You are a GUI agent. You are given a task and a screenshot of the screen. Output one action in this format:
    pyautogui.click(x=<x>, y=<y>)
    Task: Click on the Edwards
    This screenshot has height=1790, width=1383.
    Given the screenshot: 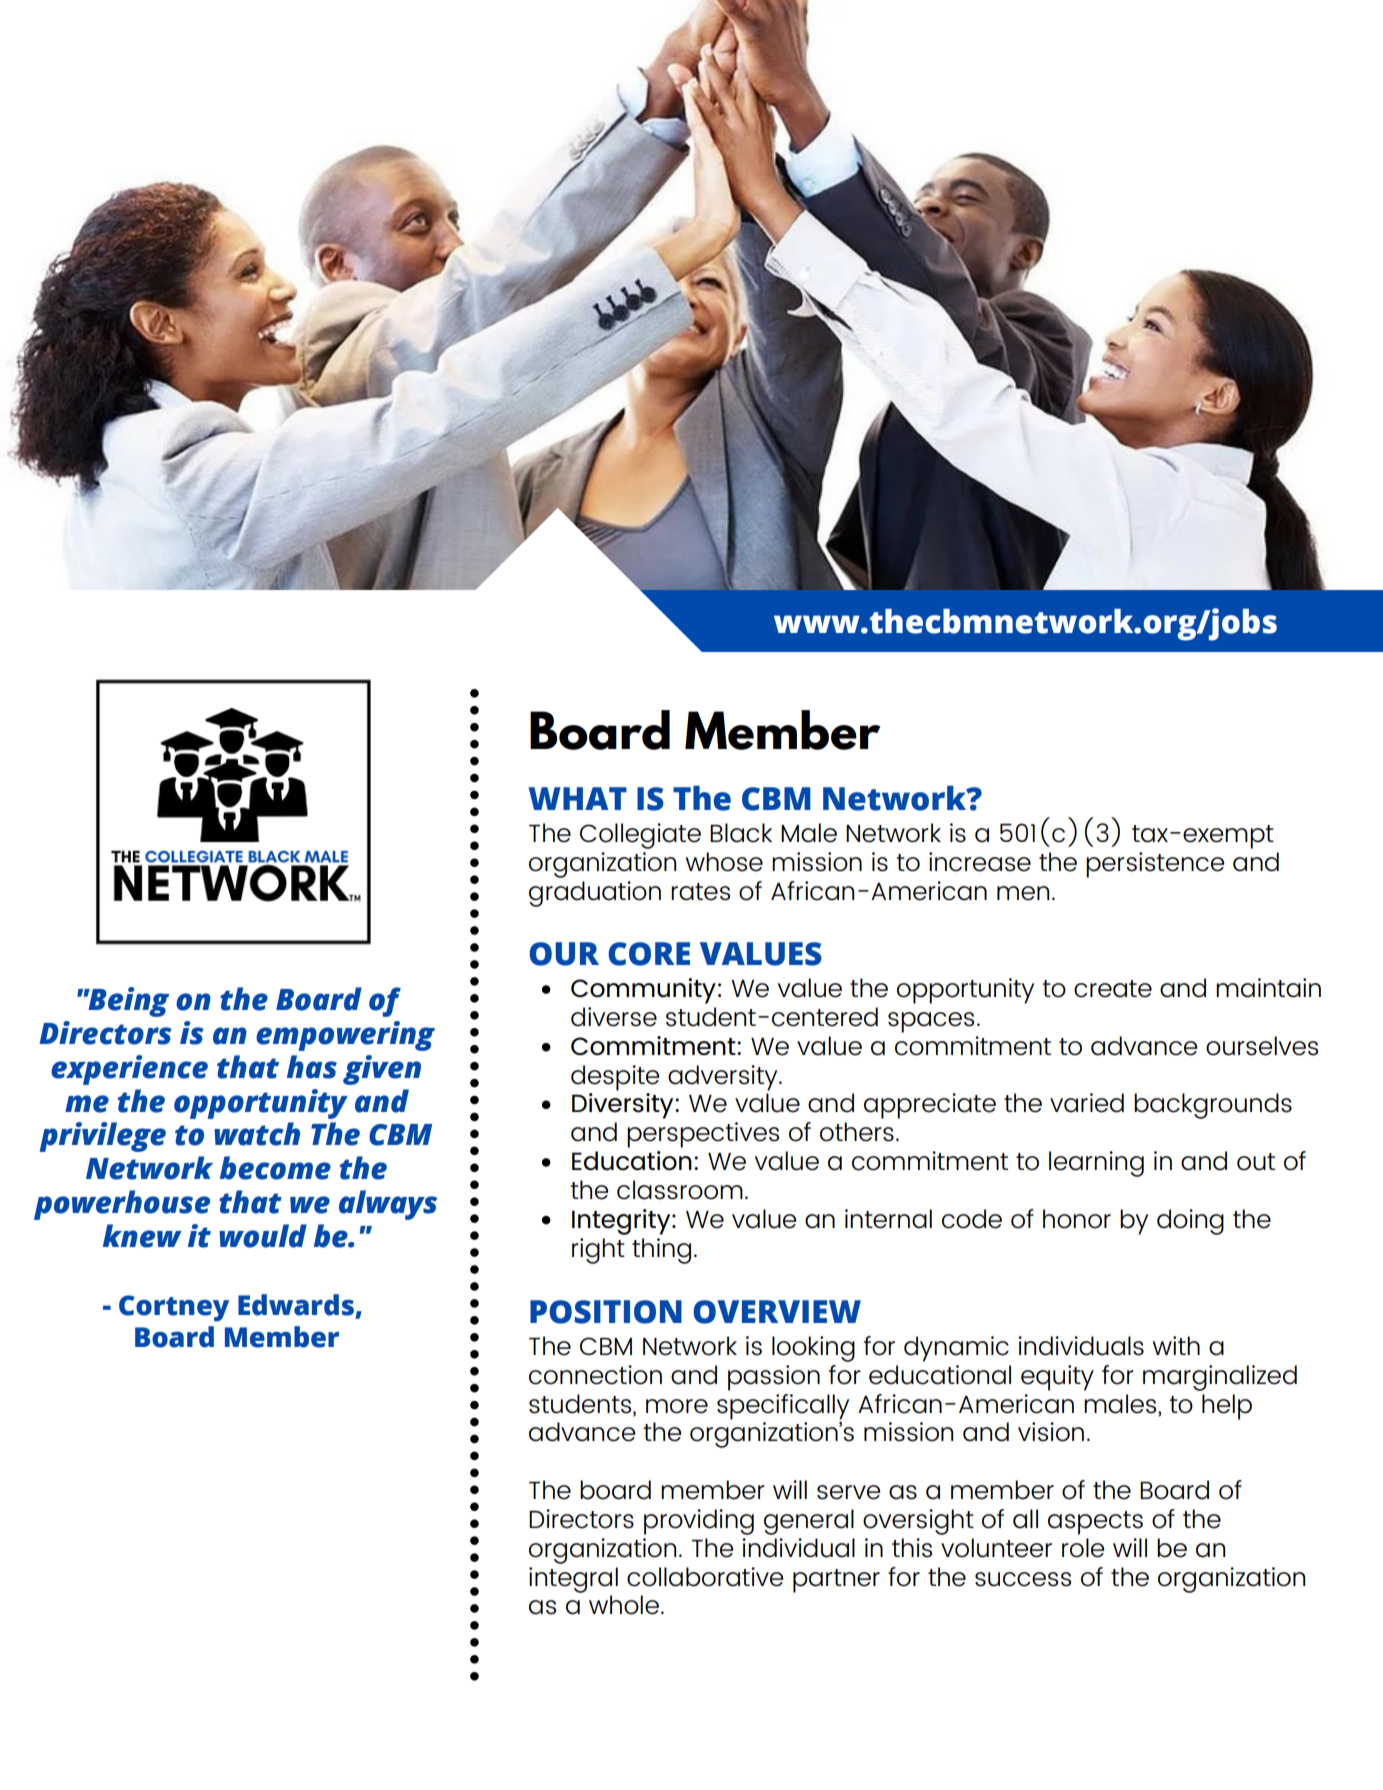 What is the action you would take?
    pyautogui.click(x=296, y=1305)
